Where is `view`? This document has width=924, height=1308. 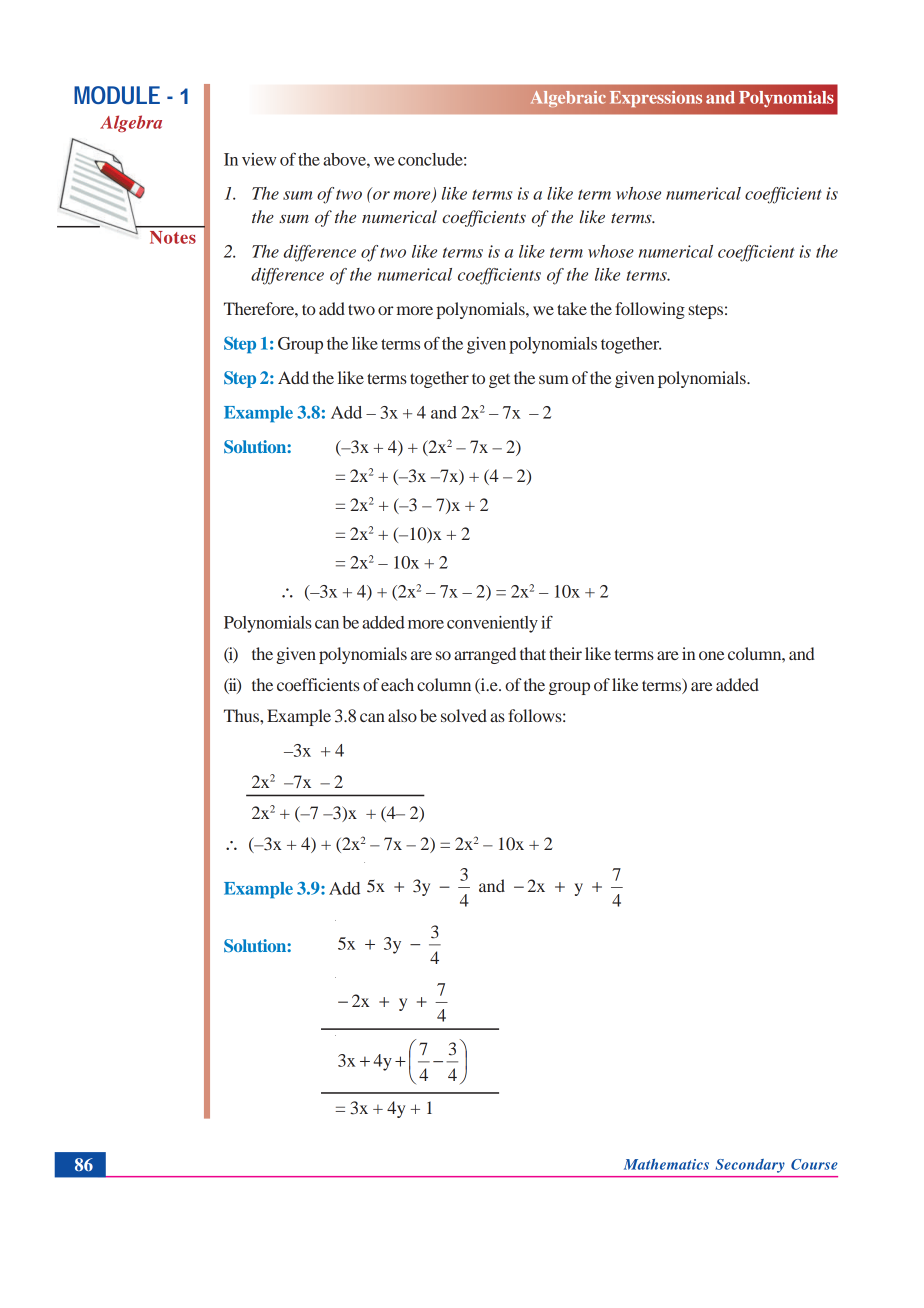 view is located at coordinates (259, 159).
